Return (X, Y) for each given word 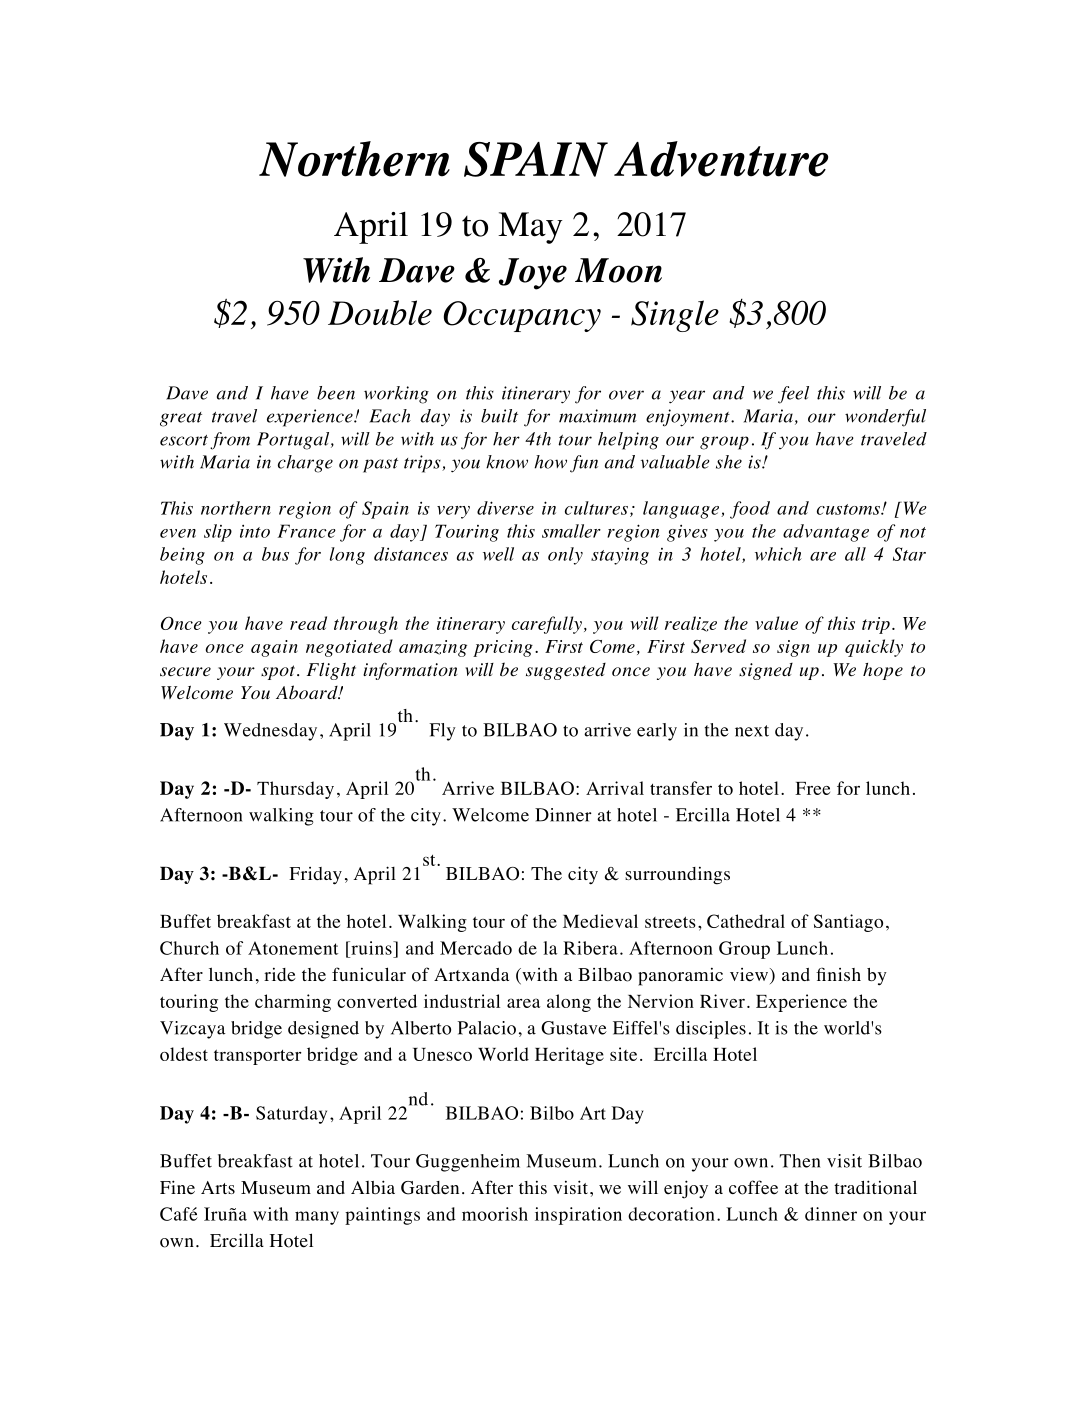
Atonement (293, 948)
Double (380, 312)
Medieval (600, 921)
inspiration (578, 1216)
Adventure (721, 159)
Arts (218, 1187)
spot (279, 672)
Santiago (848, 923)
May (530, 228)
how (550, 462)
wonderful (885, 418)
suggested (566, 671)
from (230, 441)
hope (883, 671)
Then (799, 1161)
